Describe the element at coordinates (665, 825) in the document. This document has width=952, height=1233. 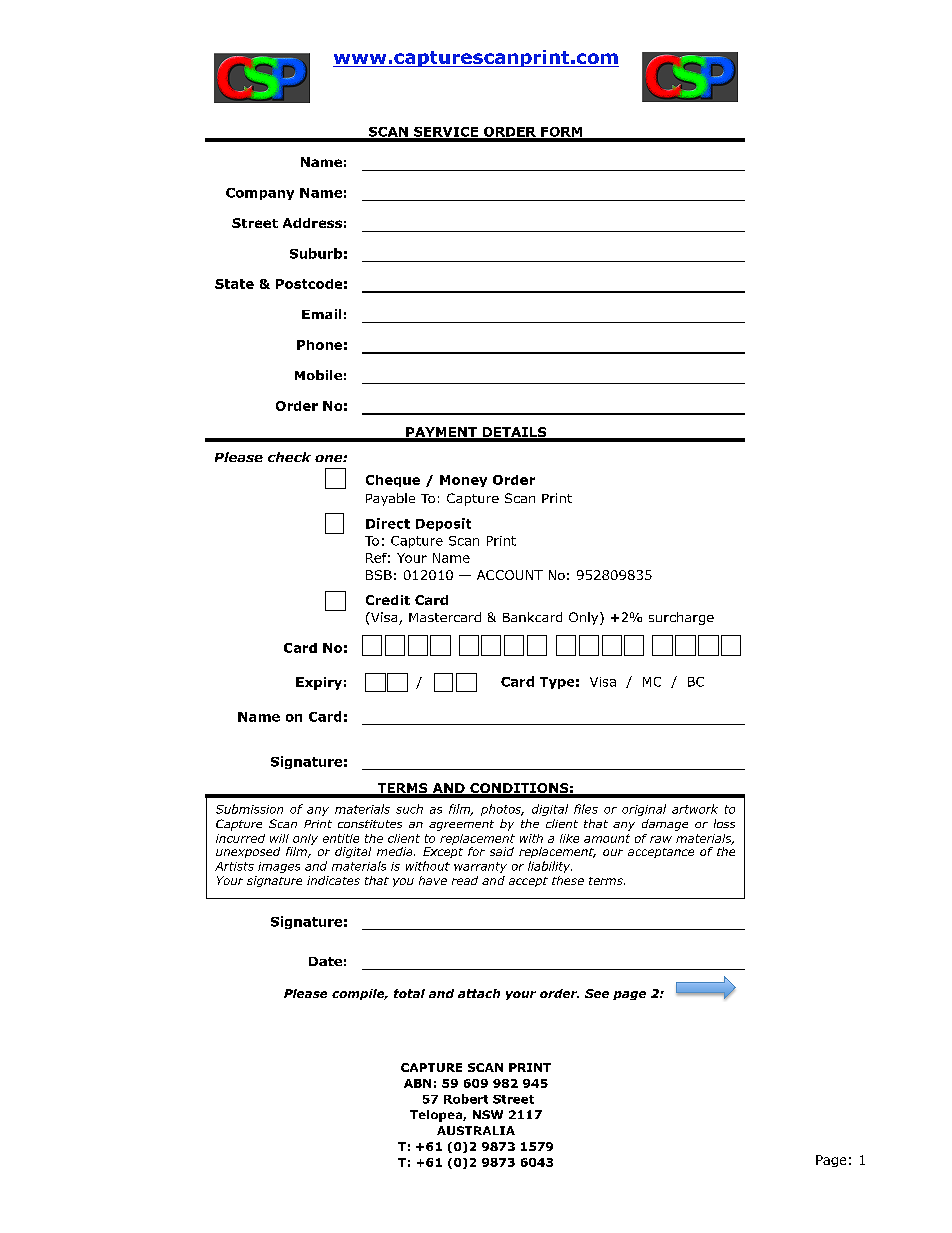
I see `damage` at that location.
